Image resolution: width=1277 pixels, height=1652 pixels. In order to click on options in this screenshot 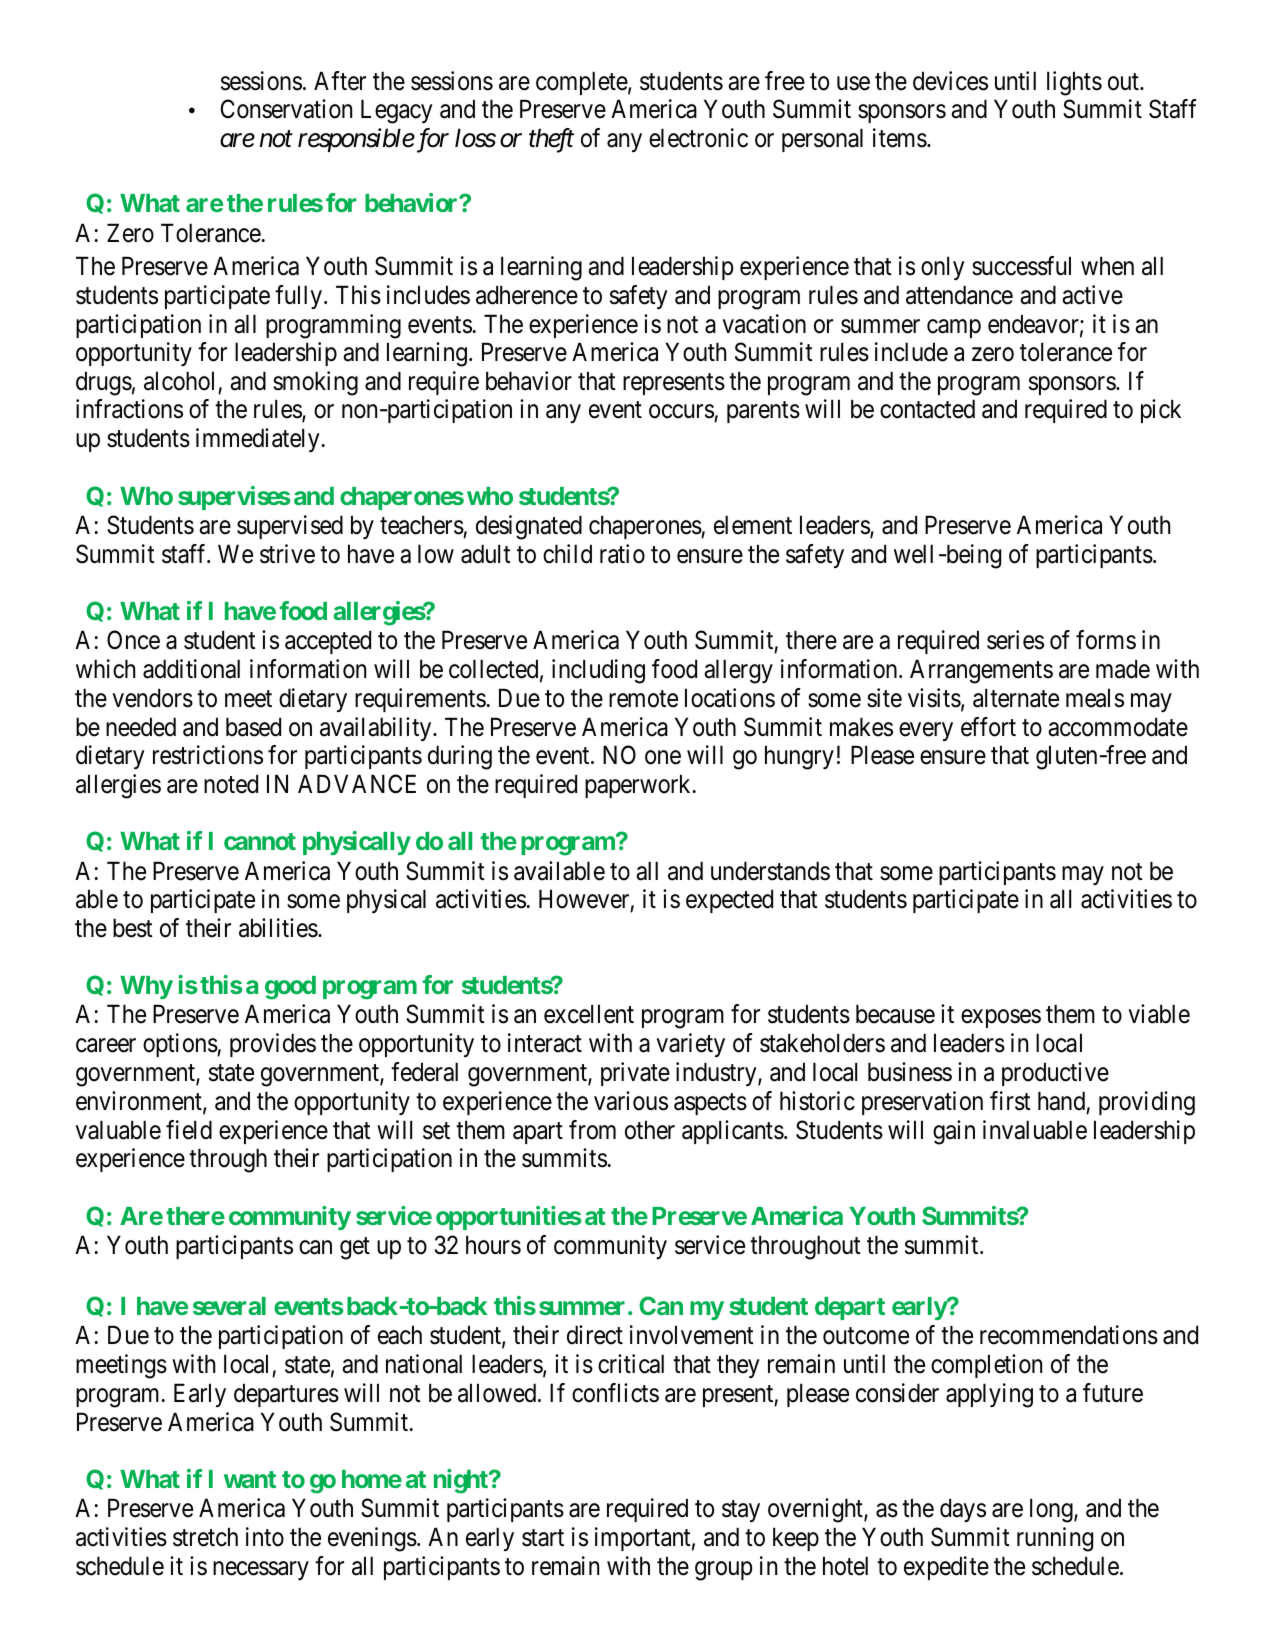, I will do `click(180, 1045)`.
